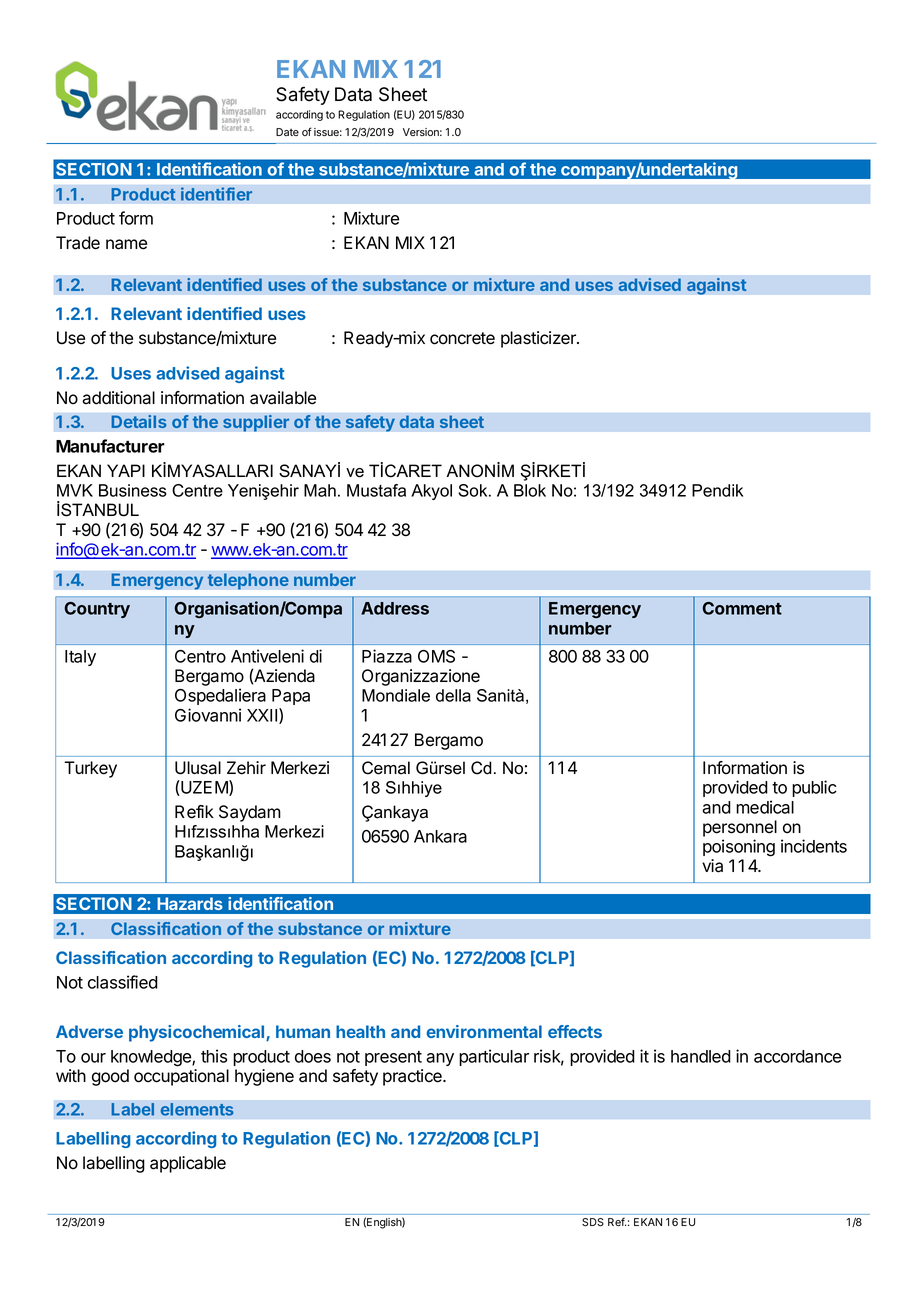 This image has height=1308, width=924. What do you see at coordinates (539, 339) in the image?
I see `plasticizer` at bounding box center [539, 339].
